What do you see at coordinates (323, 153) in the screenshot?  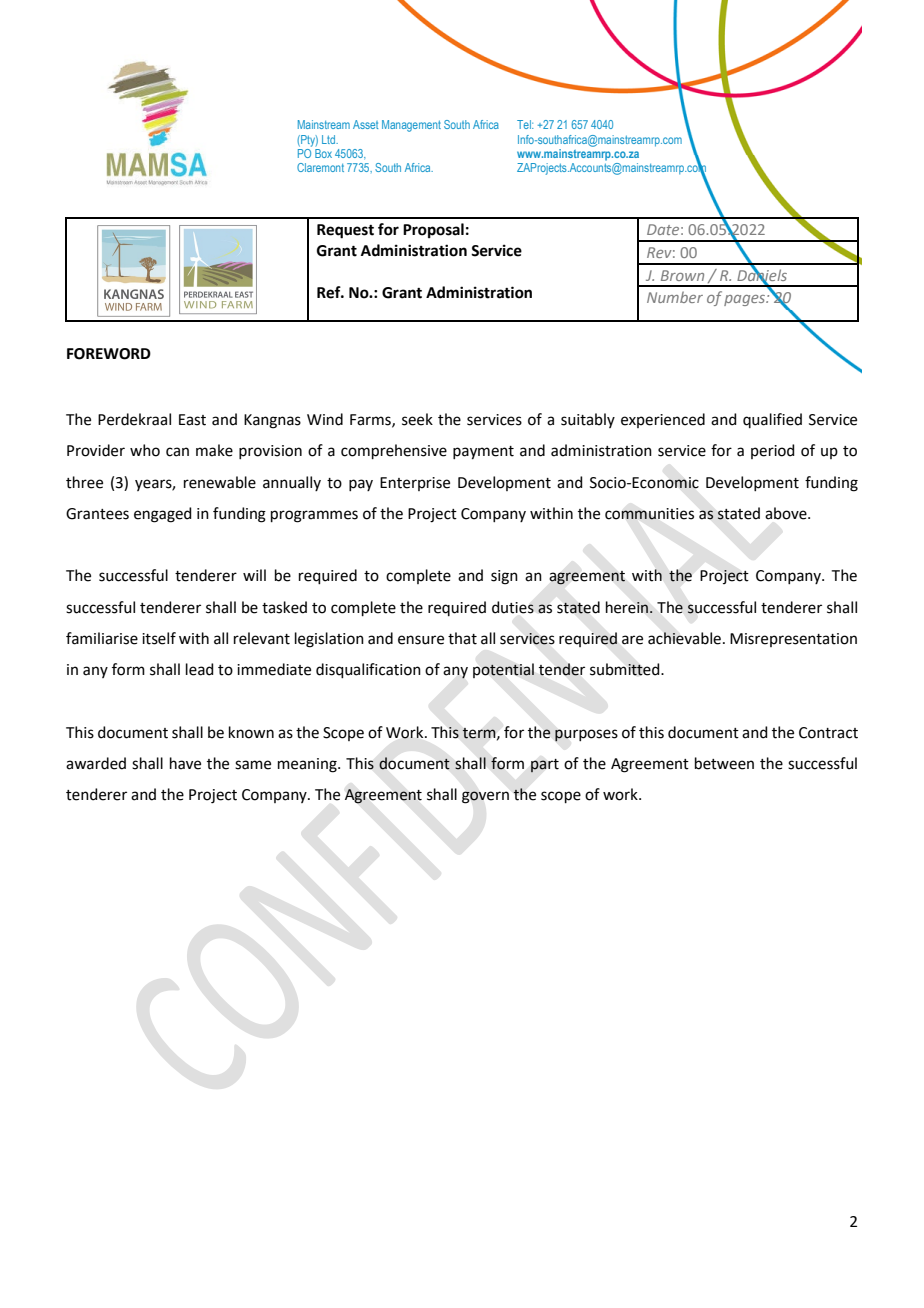 I see `Box` at bounding box center [323, 153].
